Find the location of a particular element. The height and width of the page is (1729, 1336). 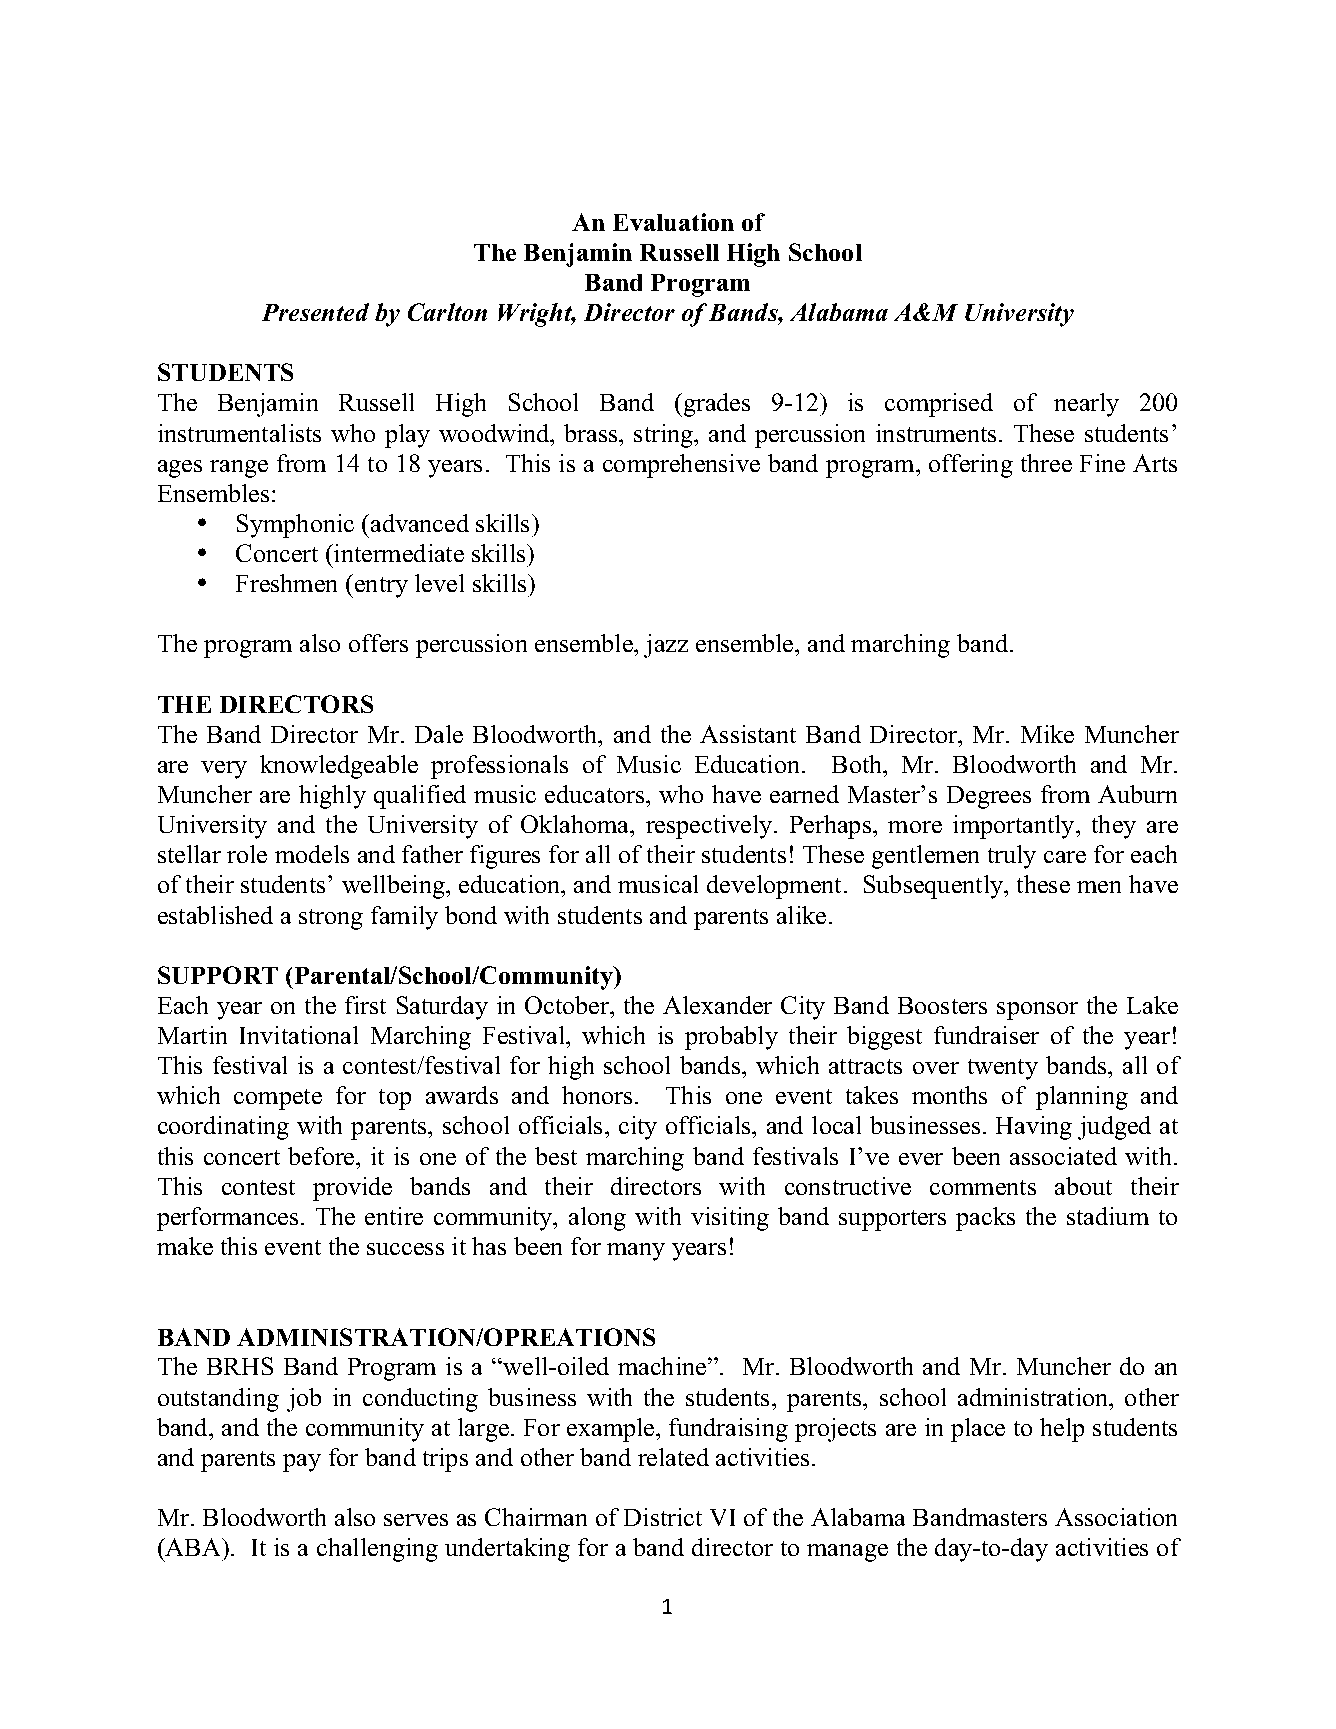

respectively is located at coordinates (710, 827).
